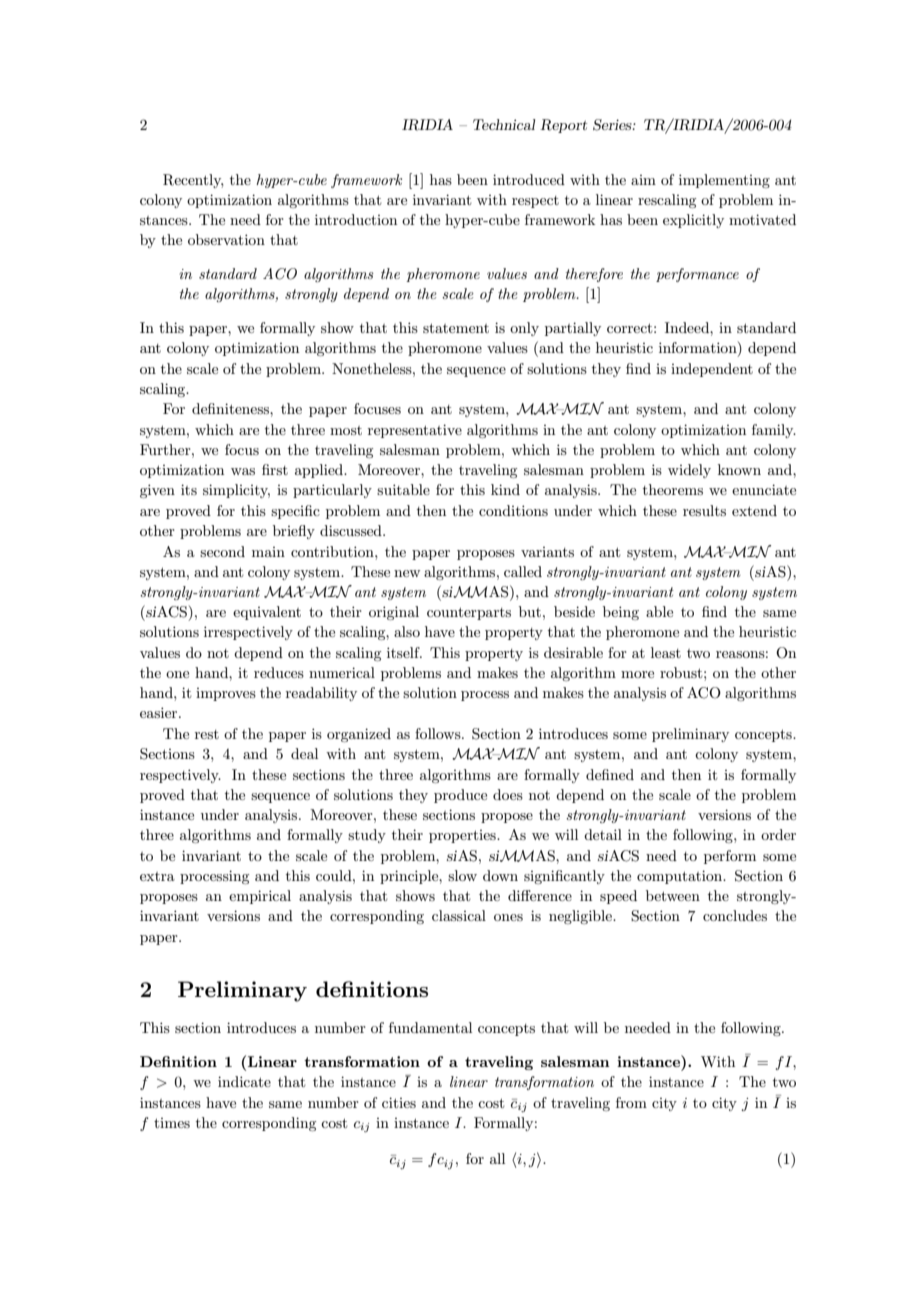  What do you see at coordinates (399, 1102) in the screenshot?
I see `cities` at bounding box center [399, 1102].
